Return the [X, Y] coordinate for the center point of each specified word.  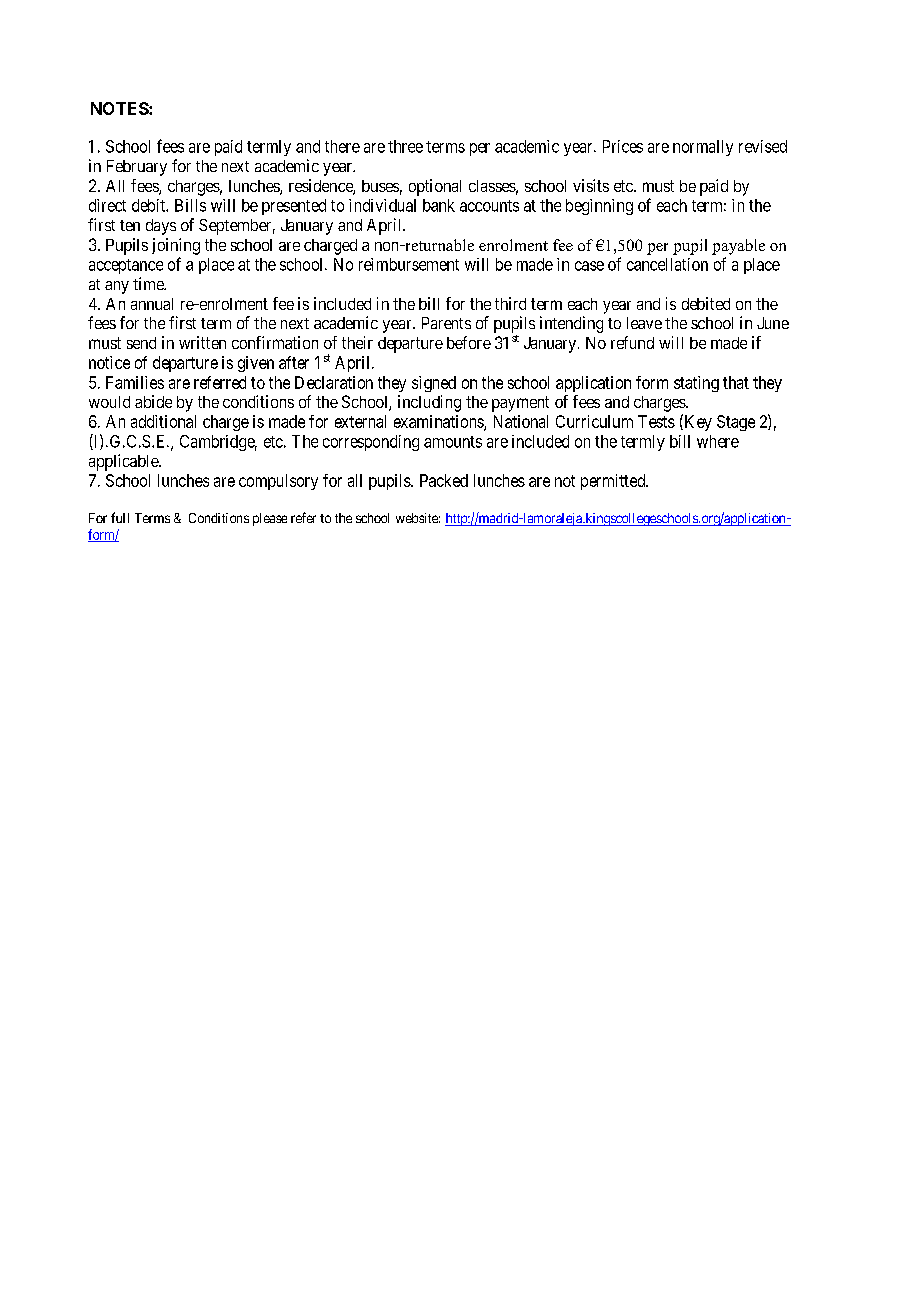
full [120, 517]
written [202, 342]
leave [644, 323]
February [137, 168]
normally [703, 148]
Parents [446, 323]
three [405, 146]
